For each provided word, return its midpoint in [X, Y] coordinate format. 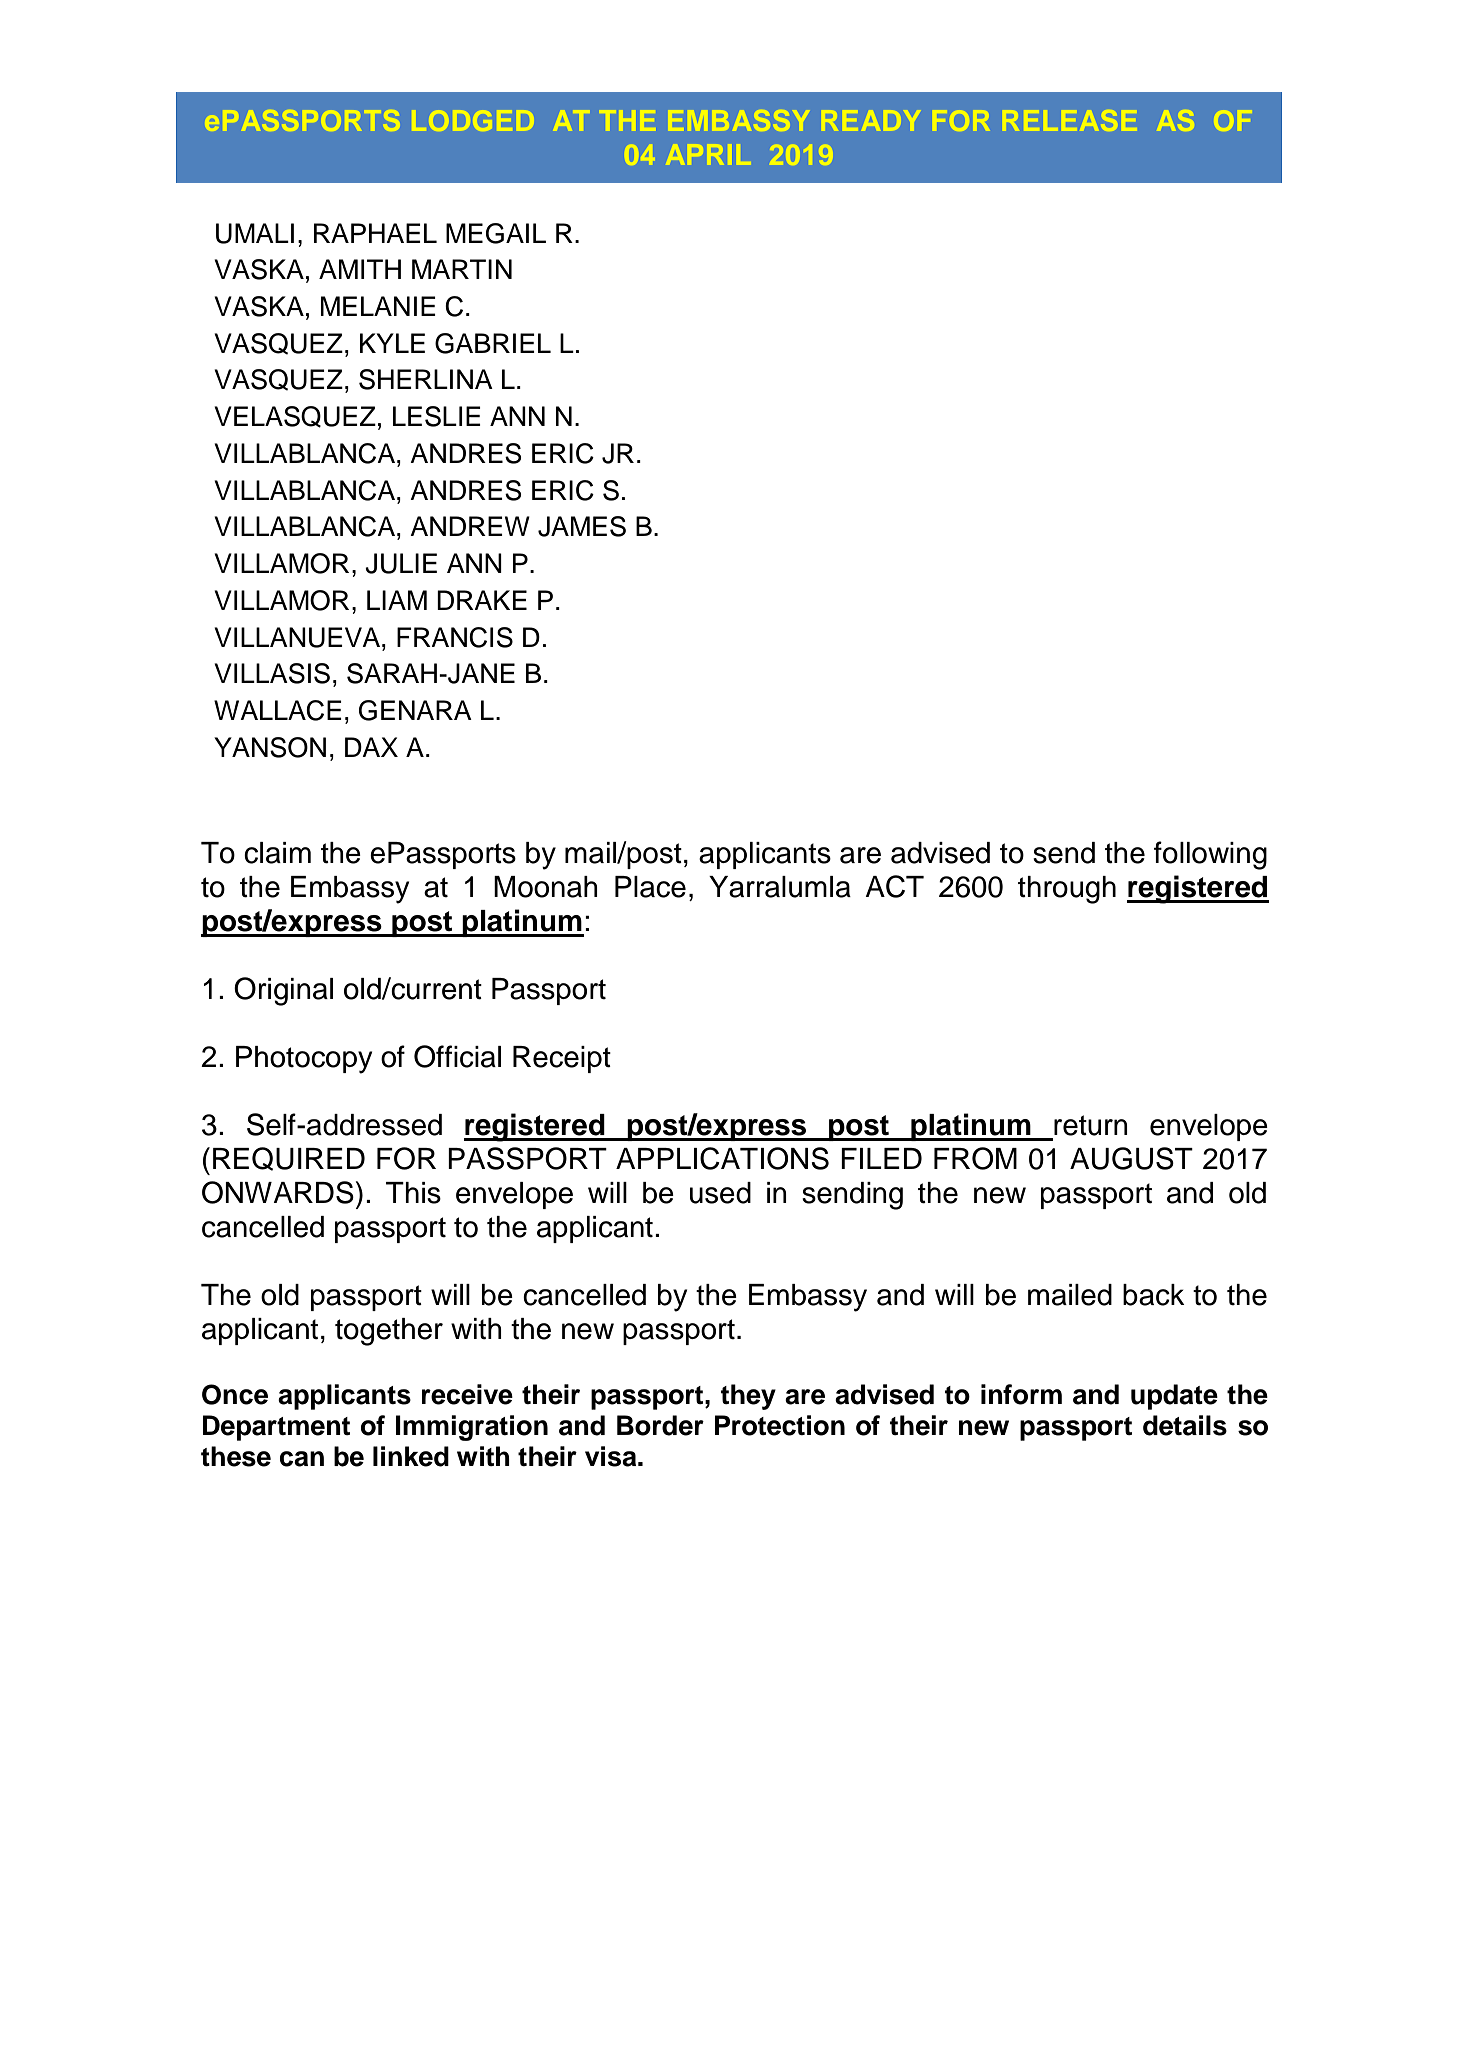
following [1210, 855]
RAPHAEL [375, 233]
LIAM [397, 600]
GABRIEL [493, 343]
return [1091, 1125]
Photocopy [304, 1060]
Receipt [562, 1059]
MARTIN [462, 269]
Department [276, 1428]
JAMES [582, 526]
